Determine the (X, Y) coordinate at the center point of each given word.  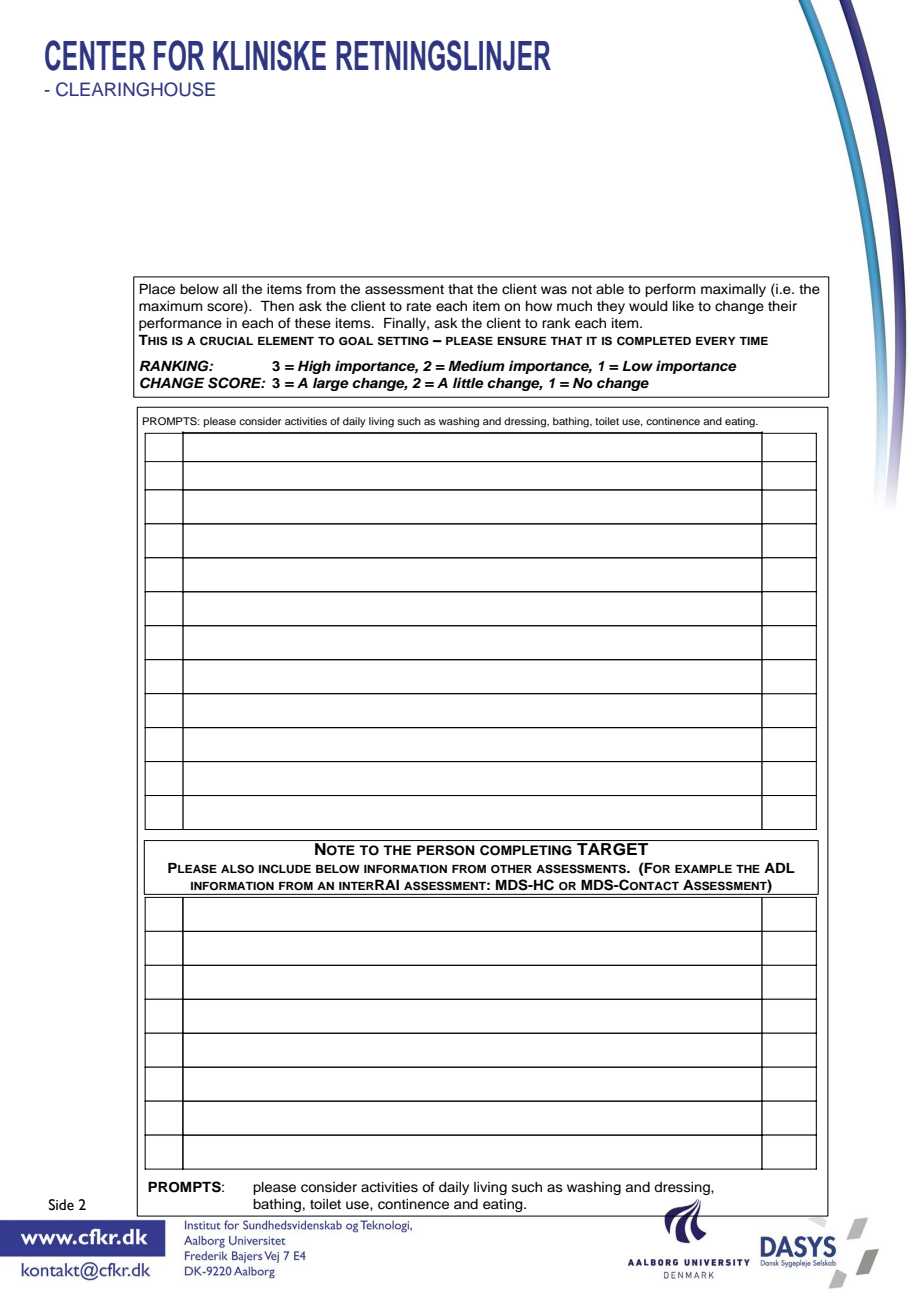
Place (157, 289)
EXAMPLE (703, 869)
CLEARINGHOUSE (135, 89)
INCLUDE (285, 869)
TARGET (612, 849)
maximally (733, 290)
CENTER (95, 55)
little (468, 382)
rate (419, 306)
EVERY (716, 341)
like (683, 306)
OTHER (511, 869)
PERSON (446, 850)
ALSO (237, 869)
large (331, 384)
